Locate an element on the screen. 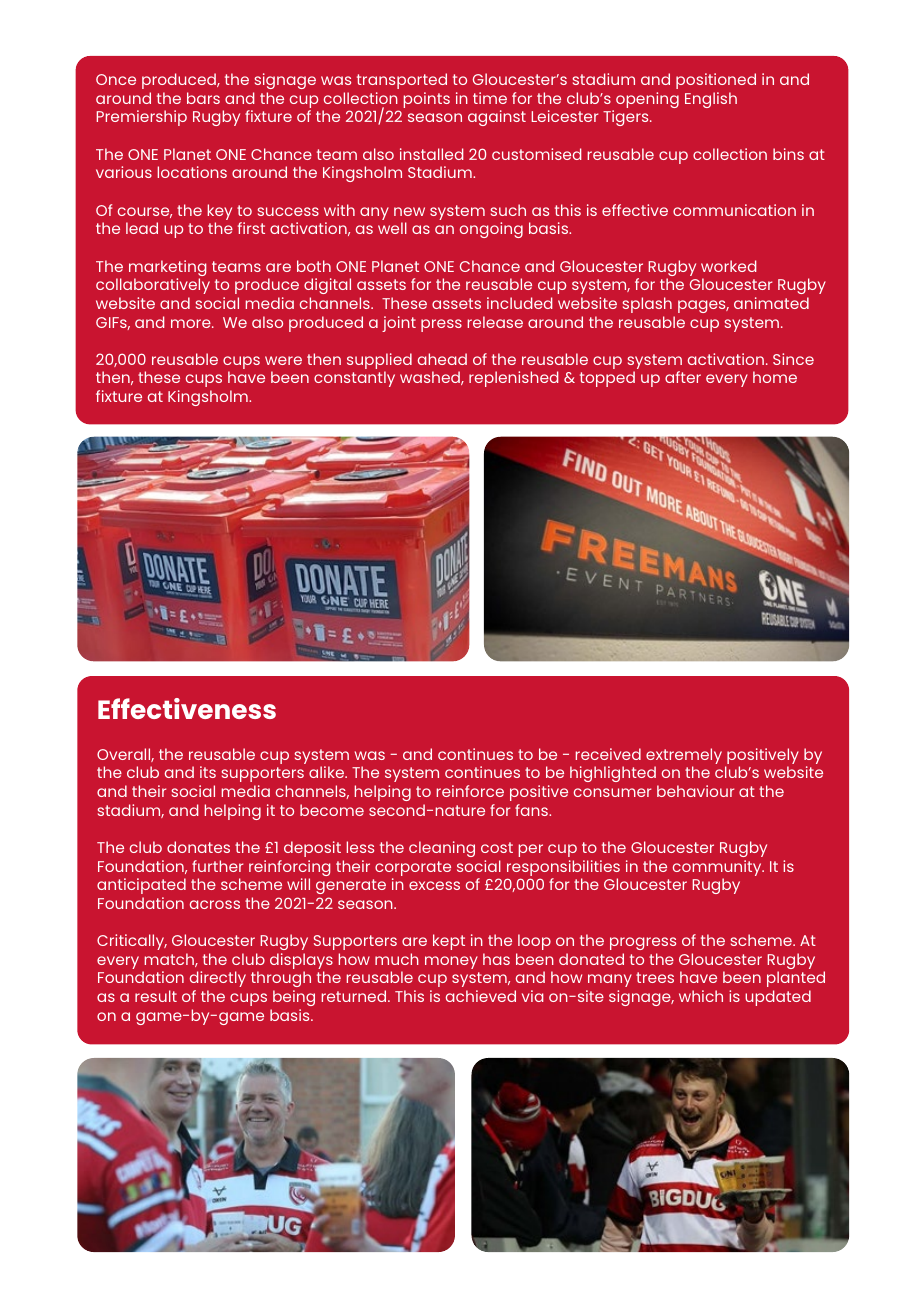 Image resolution: width=924 pixels, height=1308 pixels. directly is located at coordinates (218, 979).
